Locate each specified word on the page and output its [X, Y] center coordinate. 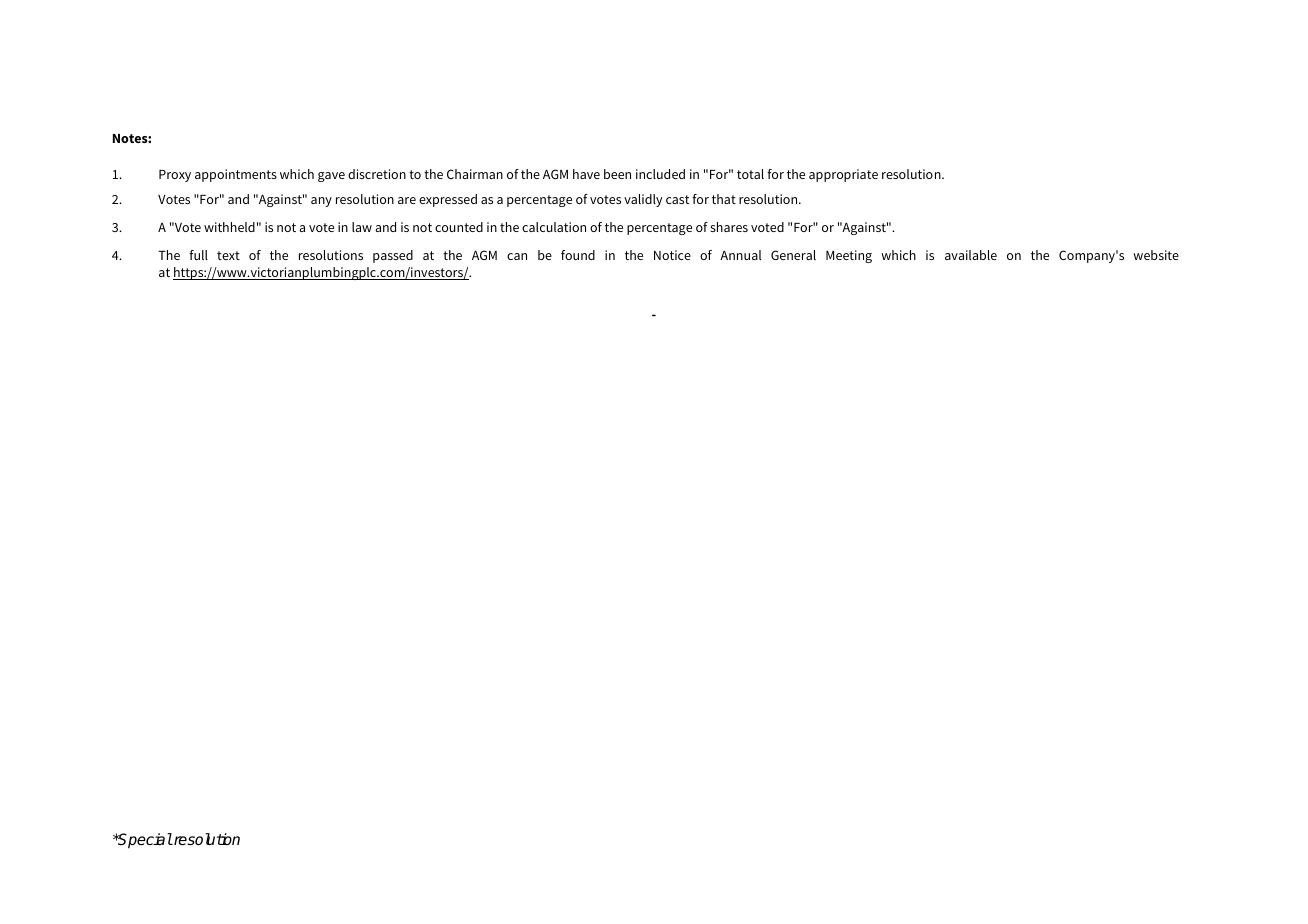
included [660, 174]
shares [729, 227]
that [724, 199]
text [228, 255]
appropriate [843, 175]
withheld [229, 227]
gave [331, 177]
